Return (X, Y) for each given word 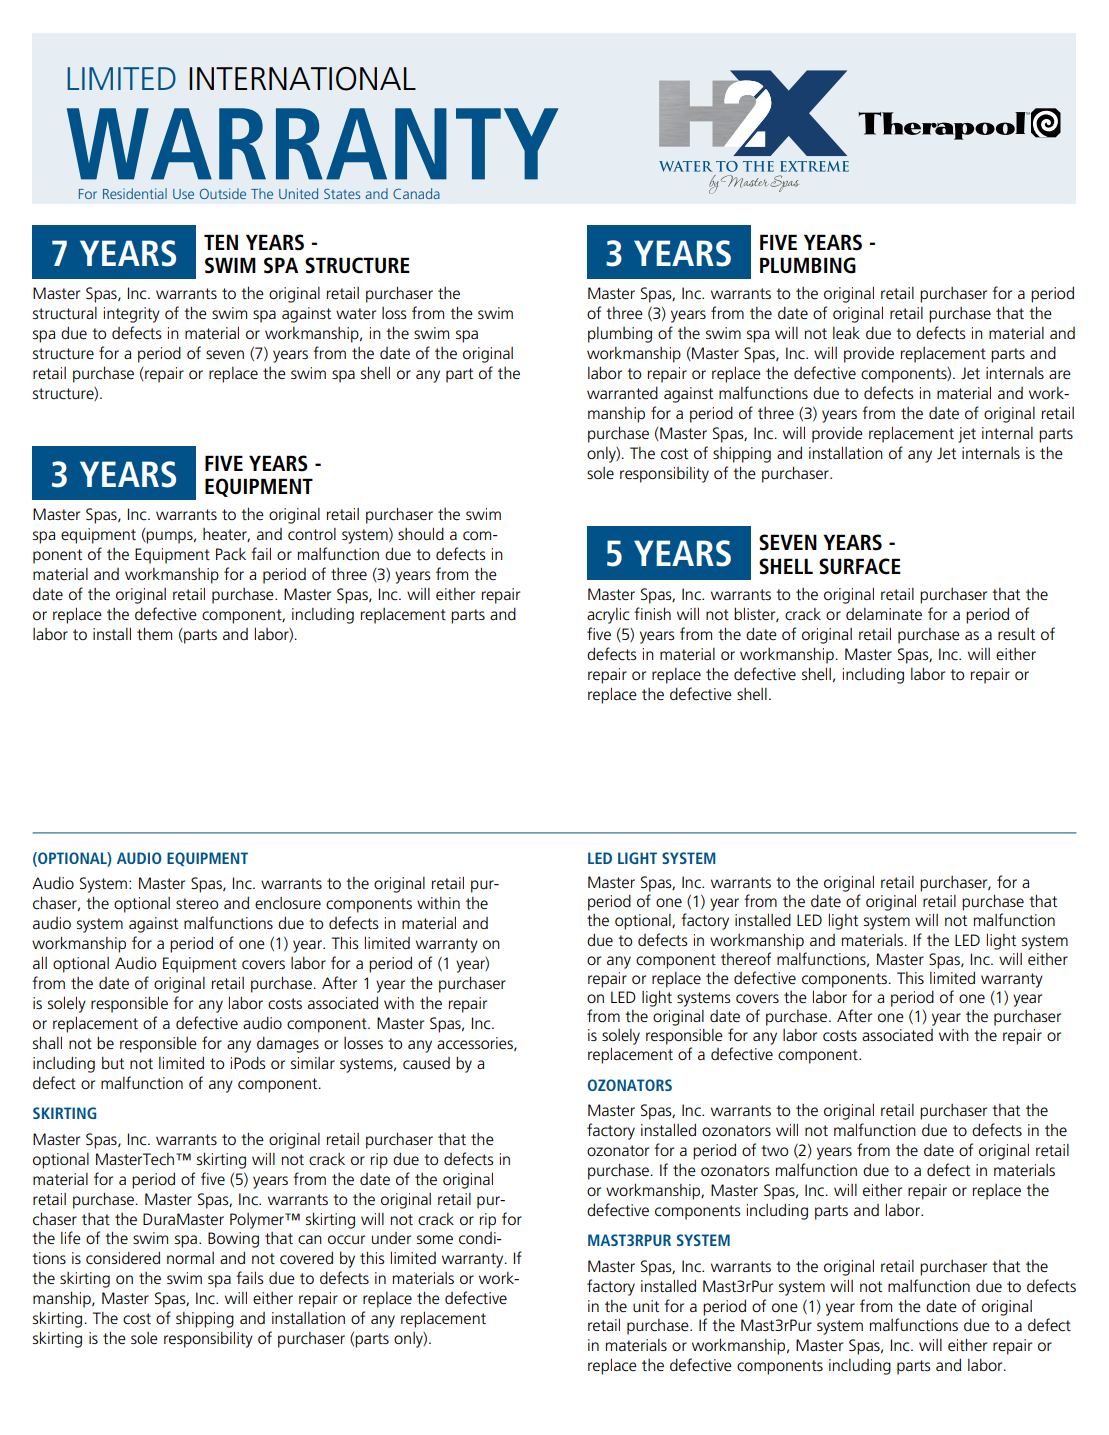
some (435, 1239)
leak (846, 333)
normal (190, 1258)
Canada (416, 193)
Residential (135, 193)
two (774, 1150)
